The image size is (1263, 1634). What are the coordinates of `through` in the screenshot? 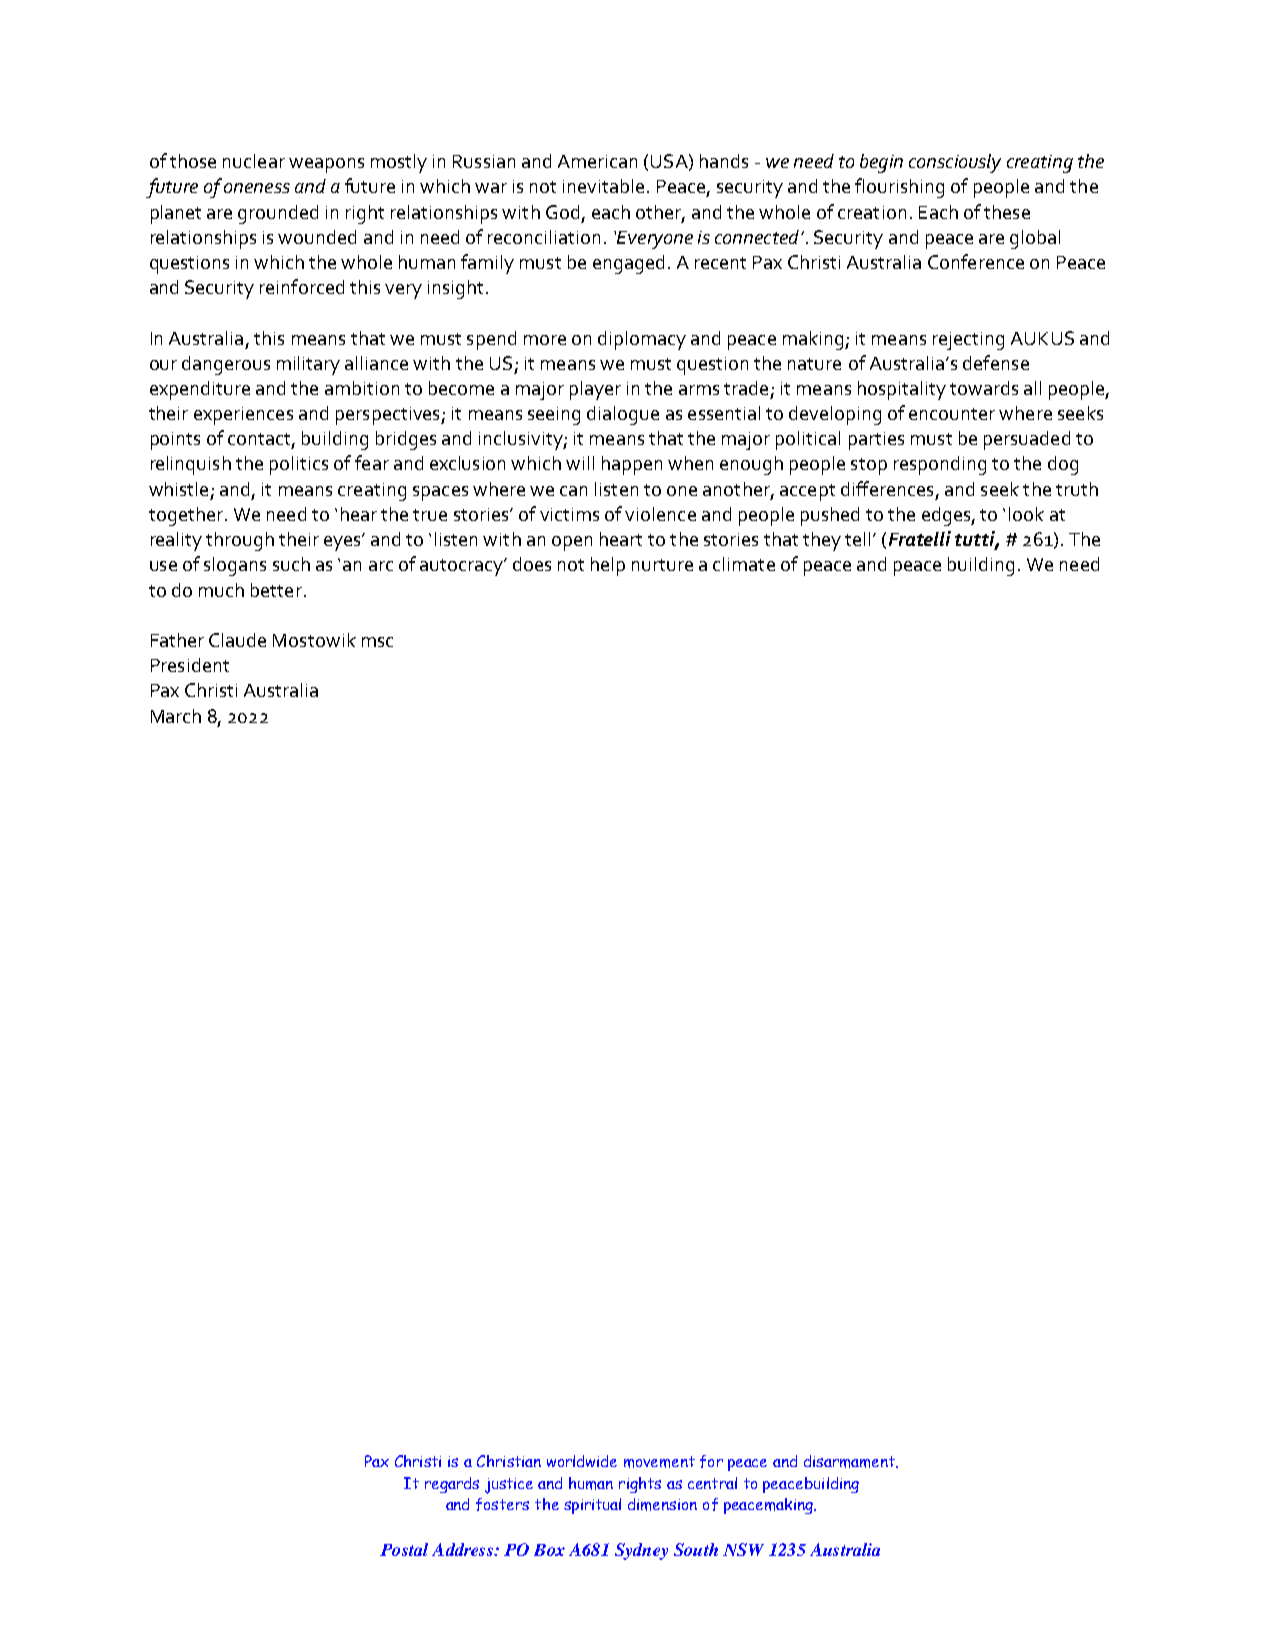 It's located at (240, 541).
